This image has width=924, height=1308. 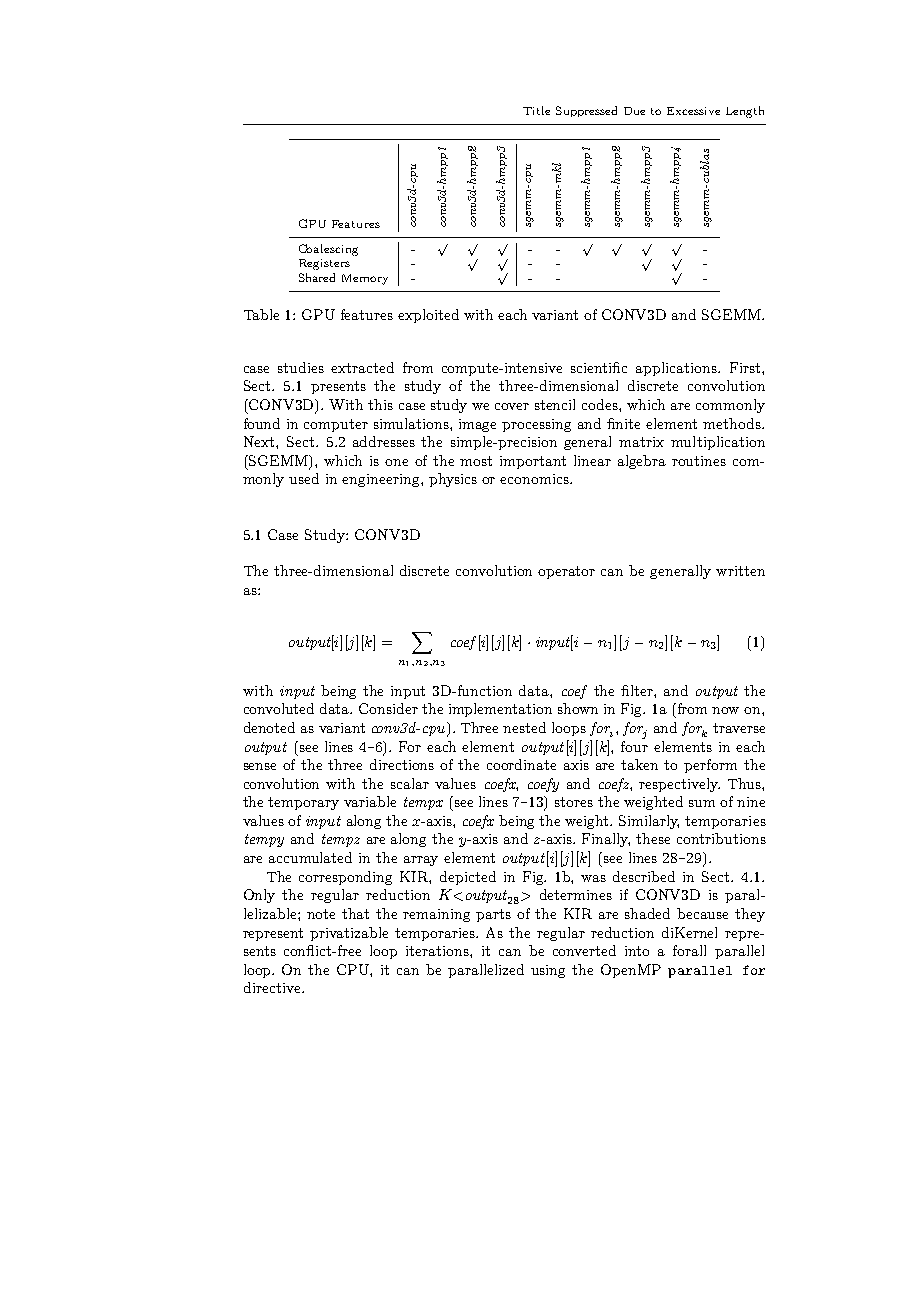 I want to click on engineering, so click(x=382, y=480).
